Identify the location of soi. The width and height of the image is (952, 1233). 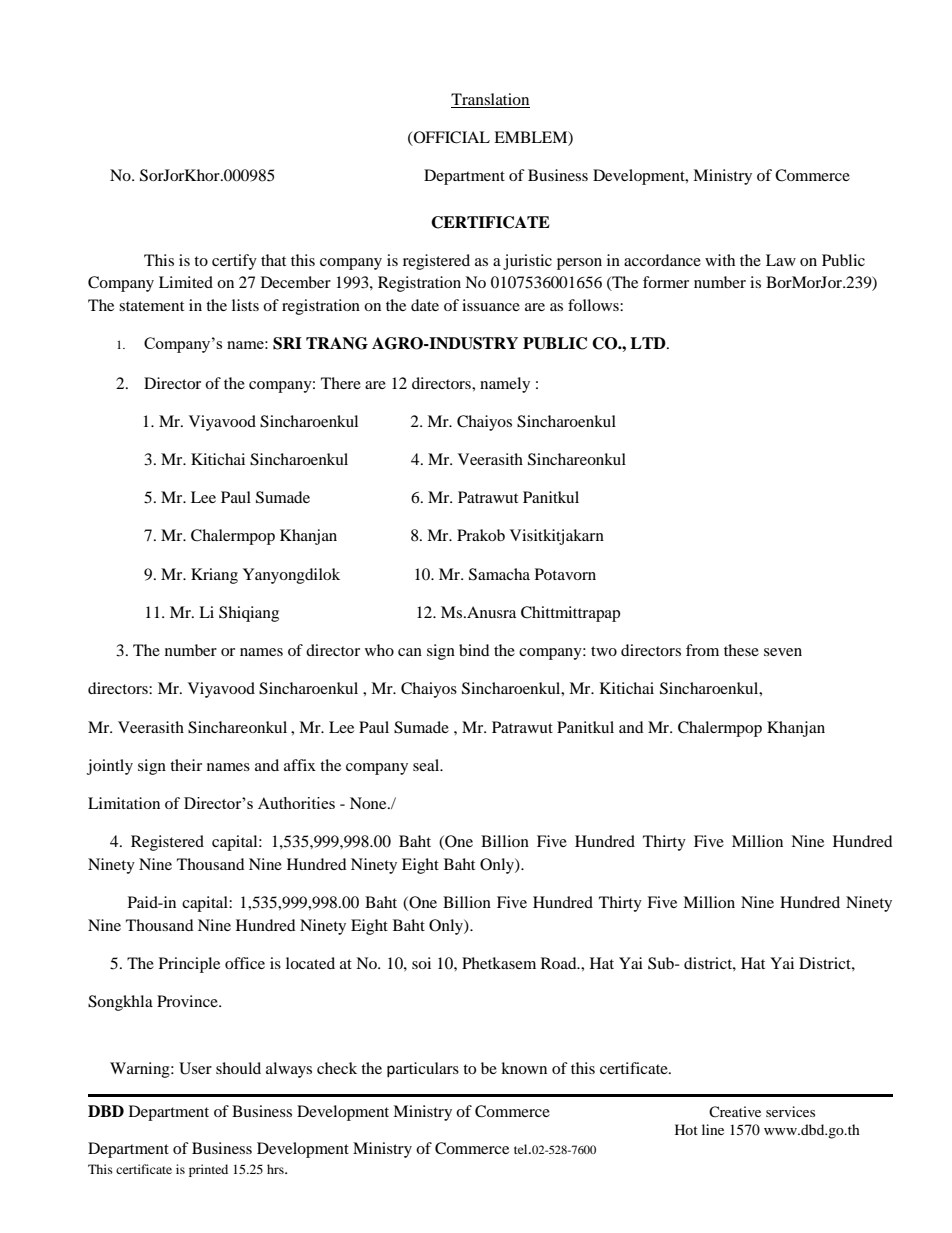
(421, 963).
